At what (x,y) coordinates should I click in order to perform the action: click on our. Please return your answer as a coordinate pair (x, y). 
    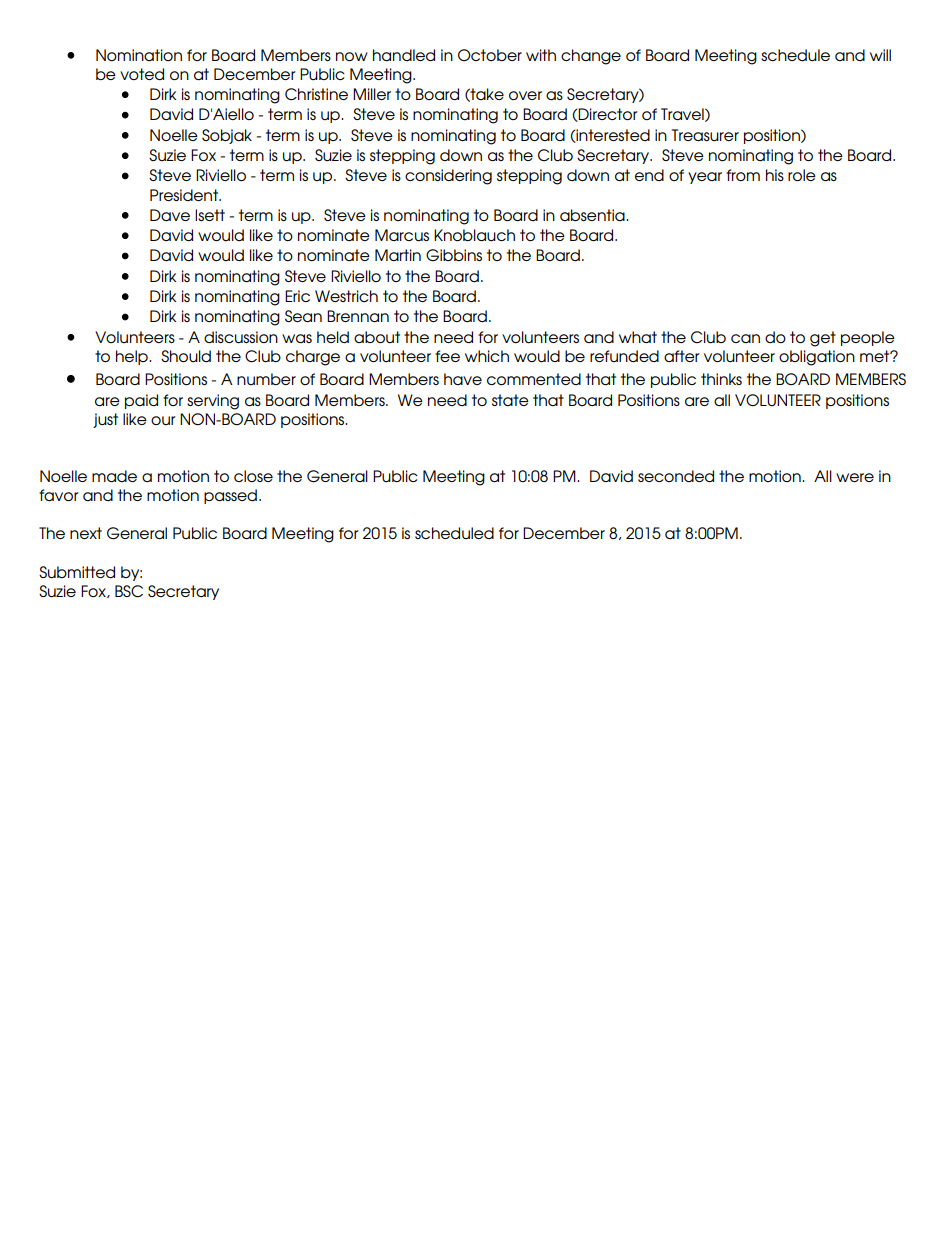
    Looking at the image, I should click on (163, 420).
